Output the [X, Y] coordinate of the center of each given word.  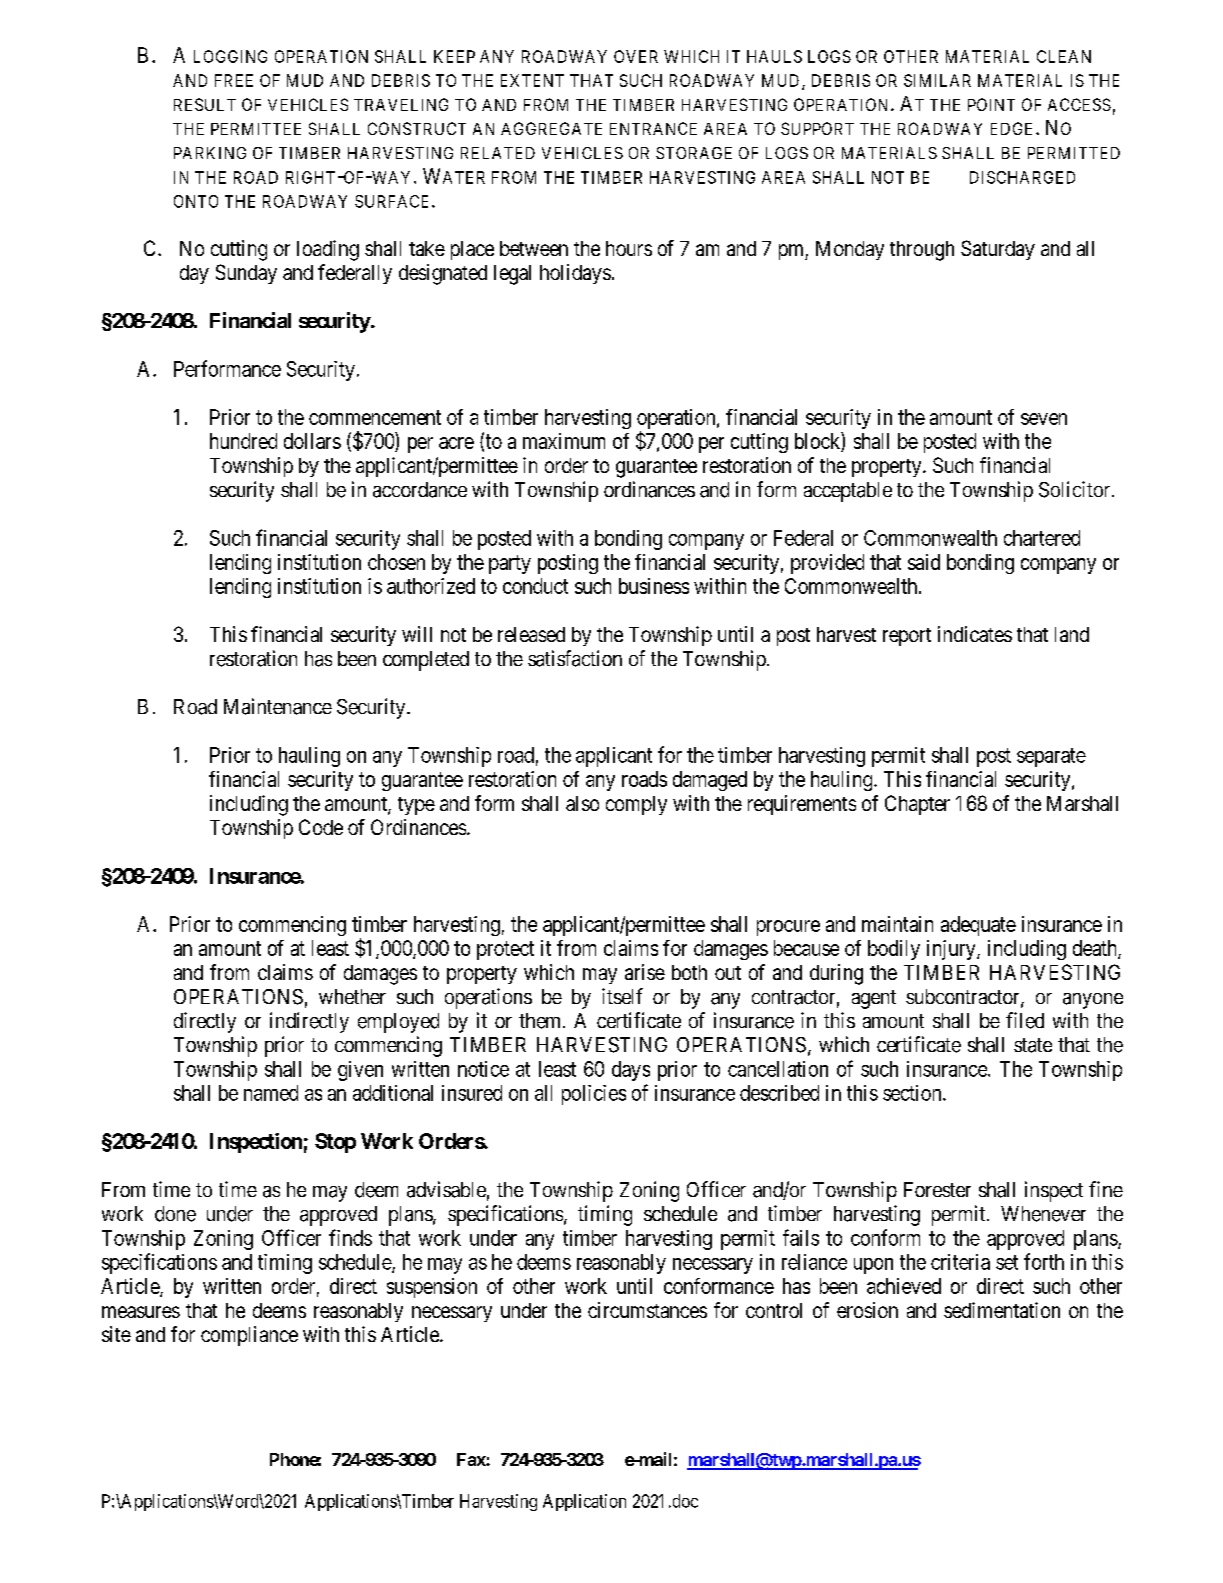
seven [1044, 419]
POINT [991, 104]
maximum [564, 441]
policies [594, 1095]
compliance [249, 1336]
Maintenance [278, 706]
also [582, 803]
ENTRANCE [653, 128]
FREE [234, 80]
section [913, 1093]
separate [1051, 757]
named [271, 1093]
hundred [243, 441]
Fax [472, 1459]
